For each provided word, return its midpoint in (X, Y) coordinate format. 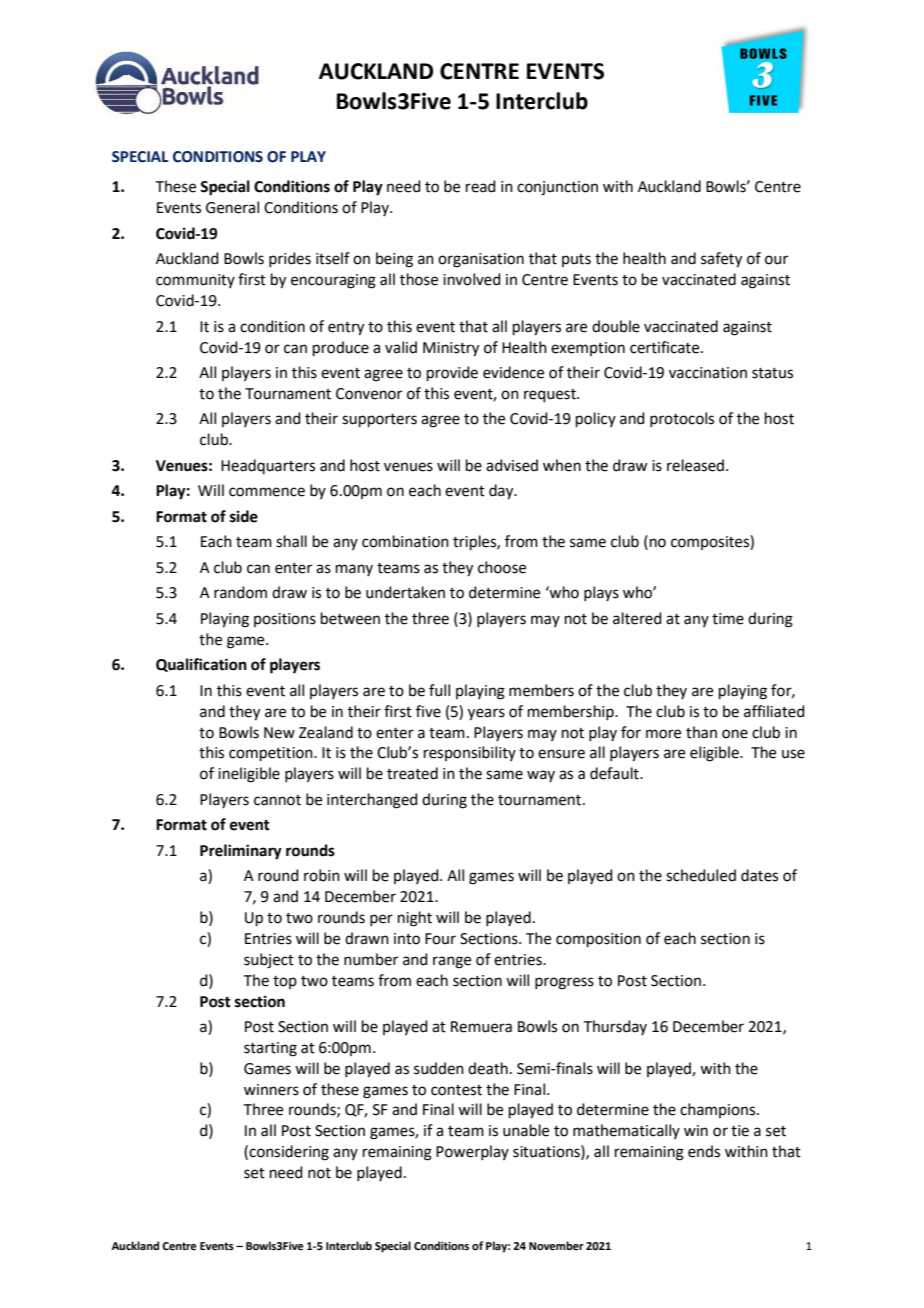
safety (721, 260)
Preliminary (241, 852)
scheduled (701, 875)
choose (502, 567)
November (556, 1245)
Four (440, 939)
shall (291, 541)
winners (271, 1090)
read (481, 186)
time (728, 619)
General (232, 207)
